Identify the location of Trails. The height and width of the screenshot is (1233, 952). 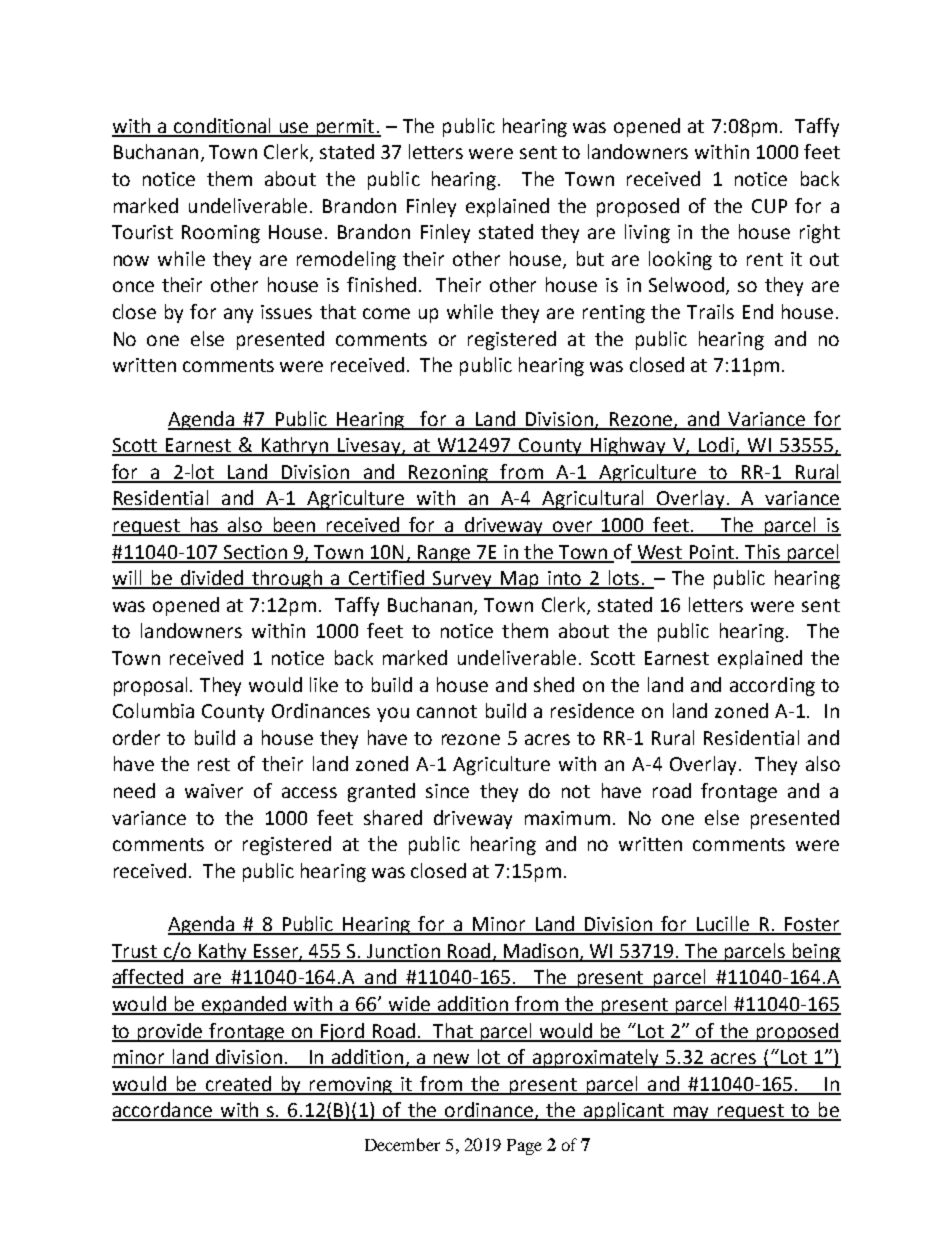
(710, 311).
